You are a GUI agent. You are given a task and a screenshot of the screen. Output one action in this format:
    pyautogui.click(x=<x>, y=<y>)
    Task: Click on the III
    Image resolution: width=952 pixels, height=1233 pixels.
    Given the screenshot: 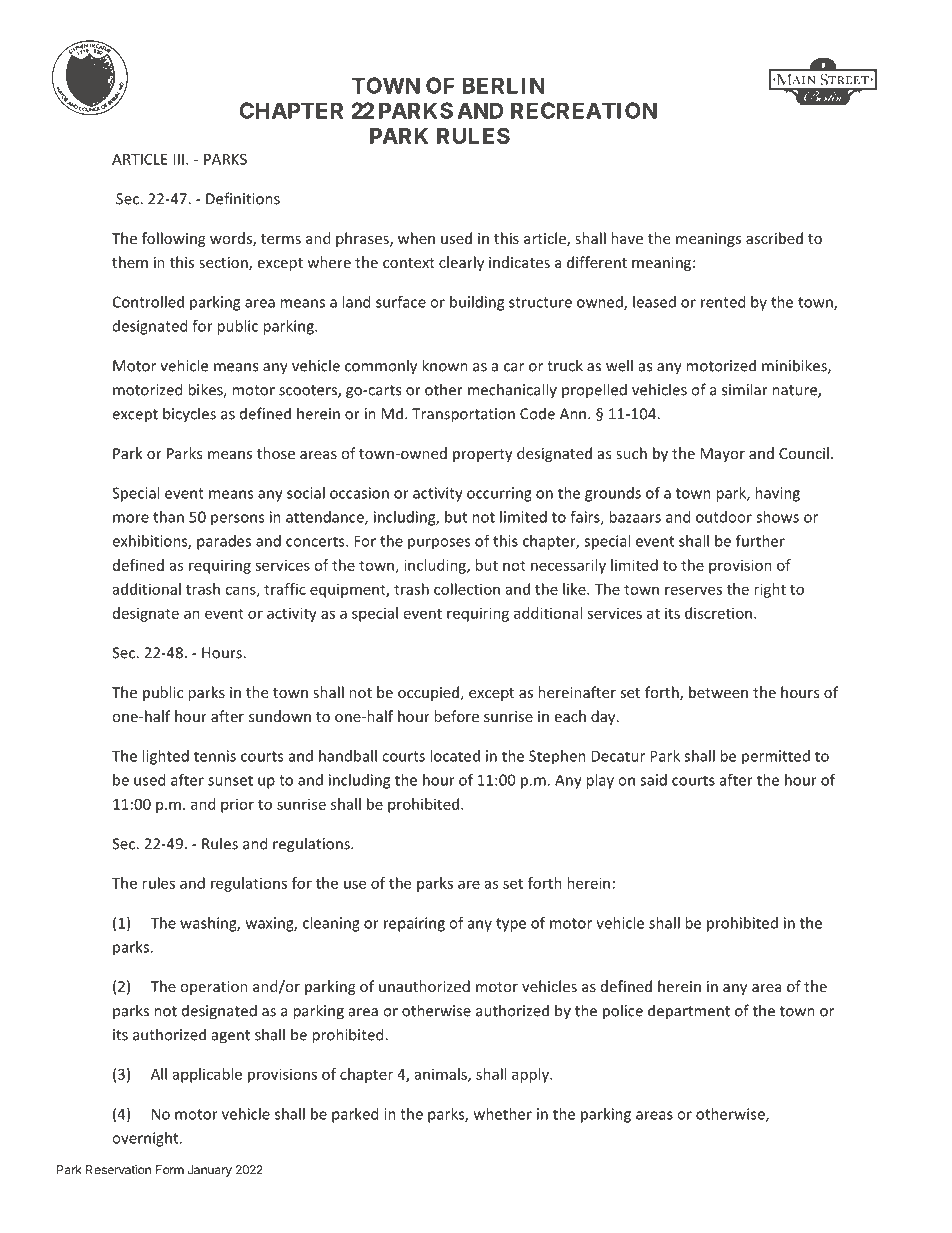 What is the action you would take?
    pyautogui.click(x=178, y=159)
